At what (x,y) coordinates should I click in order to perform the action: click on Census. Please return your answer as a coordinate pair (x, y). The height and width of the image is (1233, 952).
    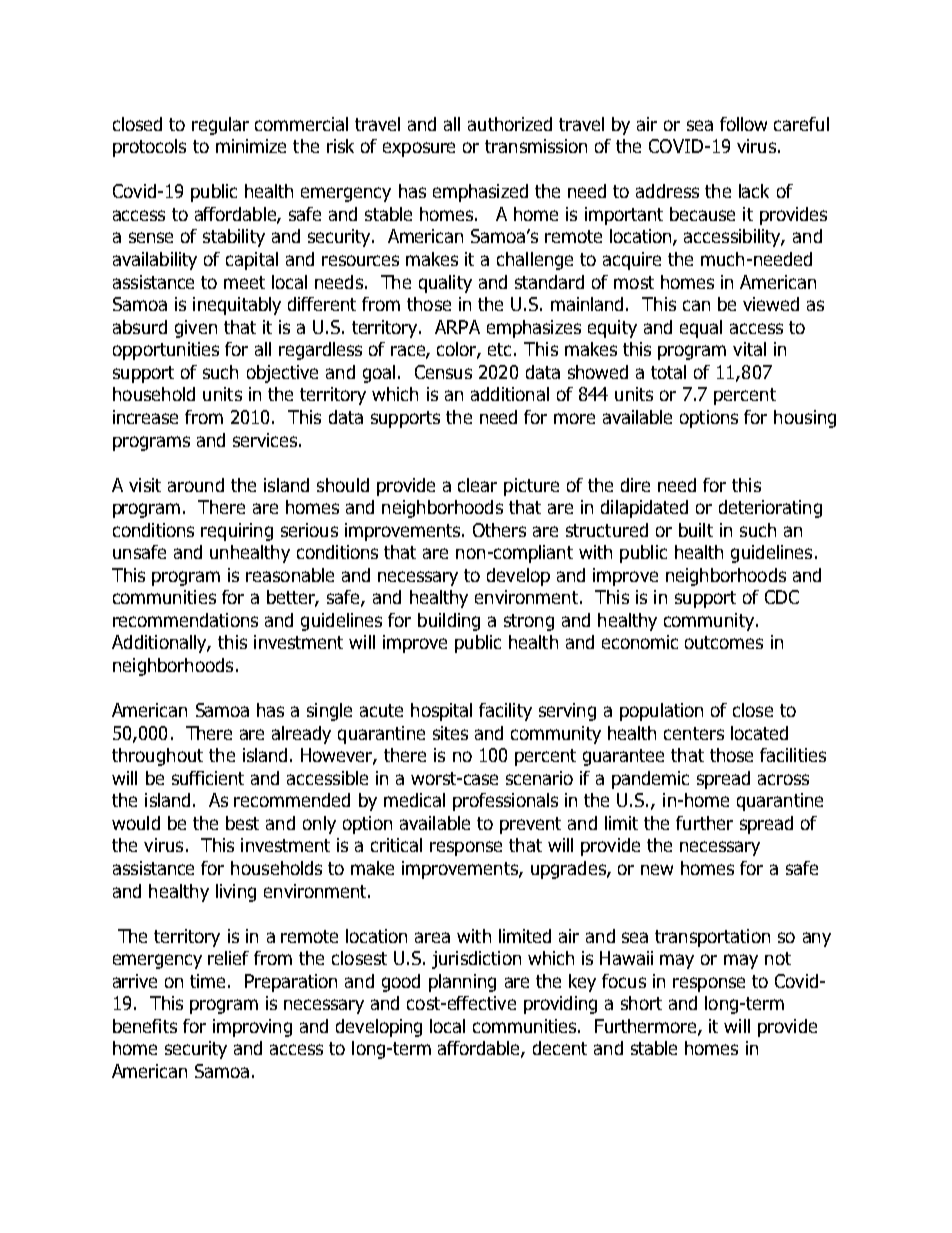
    Looking at the image, I should click on (443, 372).
